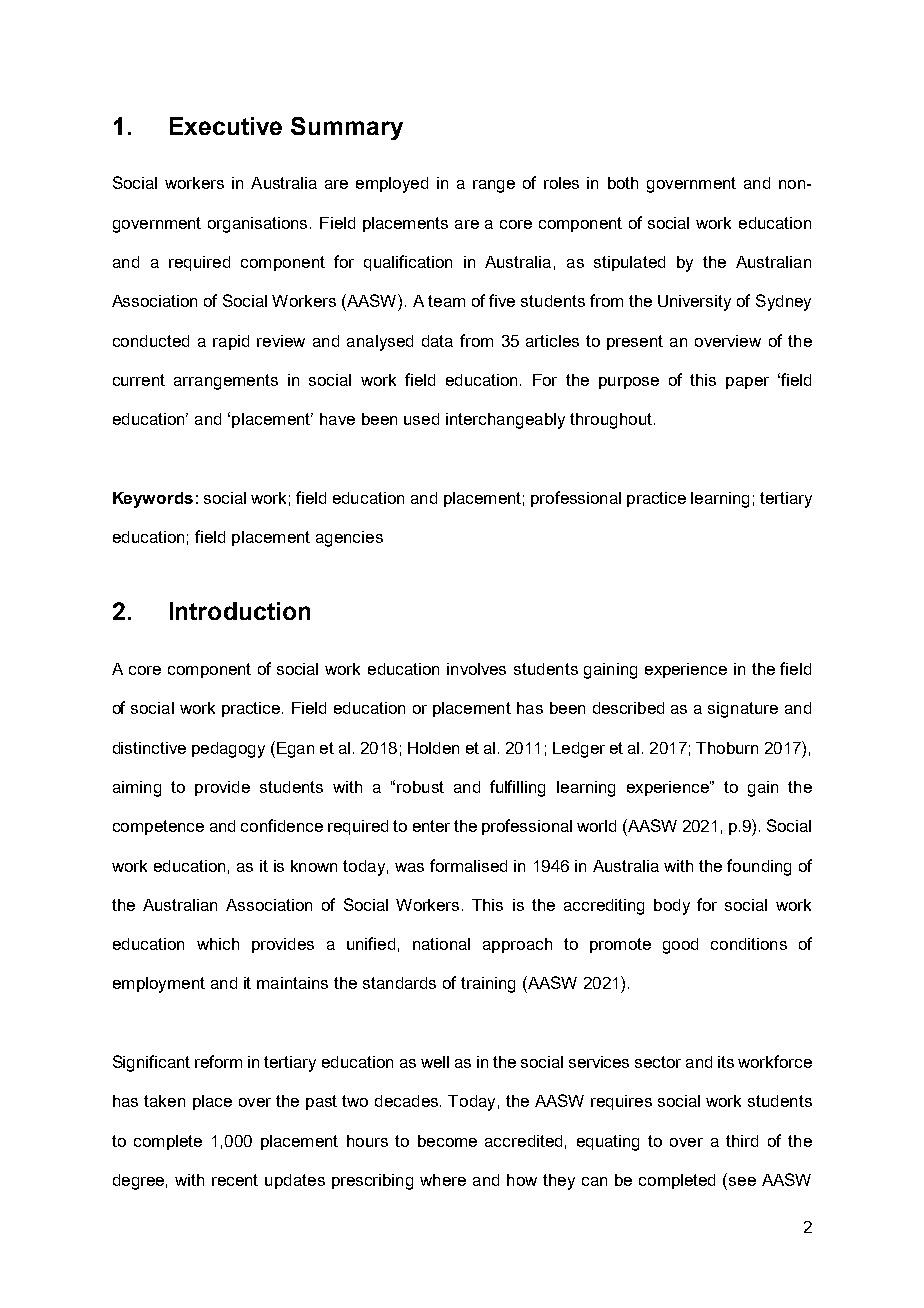 The image size is (924, 1308). What do you see at coordinates (421, 419) in the image?
I see `used` at bounding box center [421, 419].
